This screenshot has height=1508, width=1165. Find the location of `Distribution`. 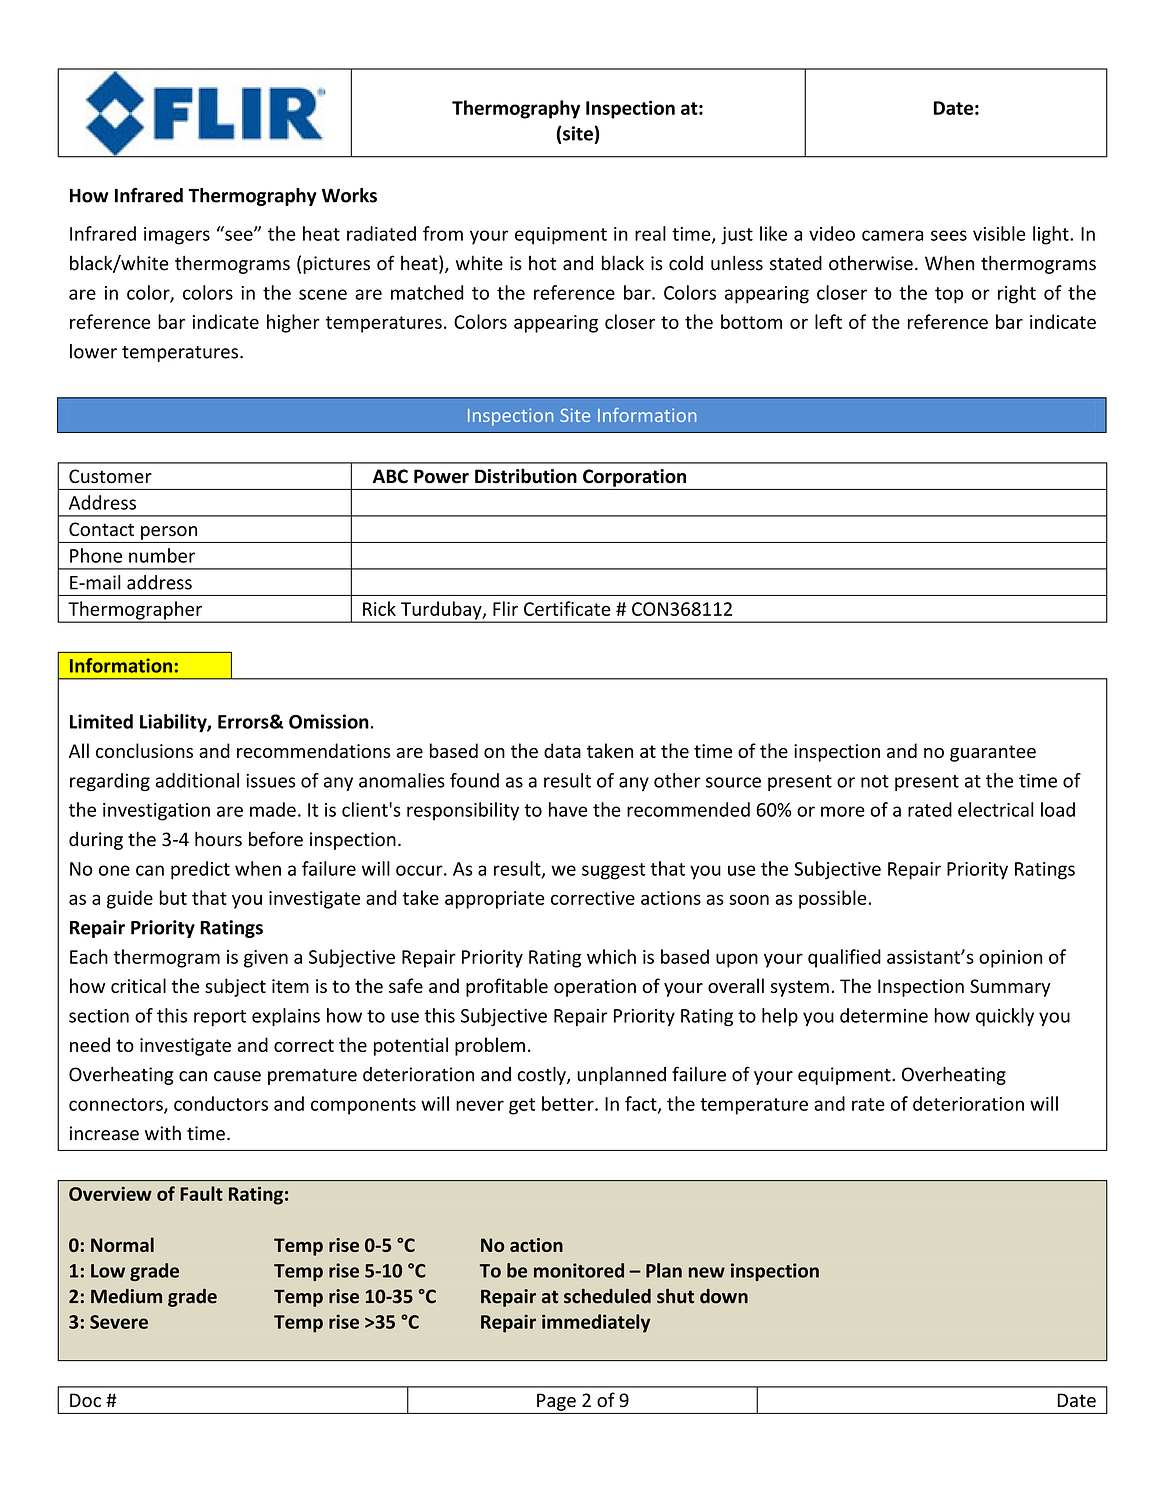

Distribution is located at coordinates (526, 476).
